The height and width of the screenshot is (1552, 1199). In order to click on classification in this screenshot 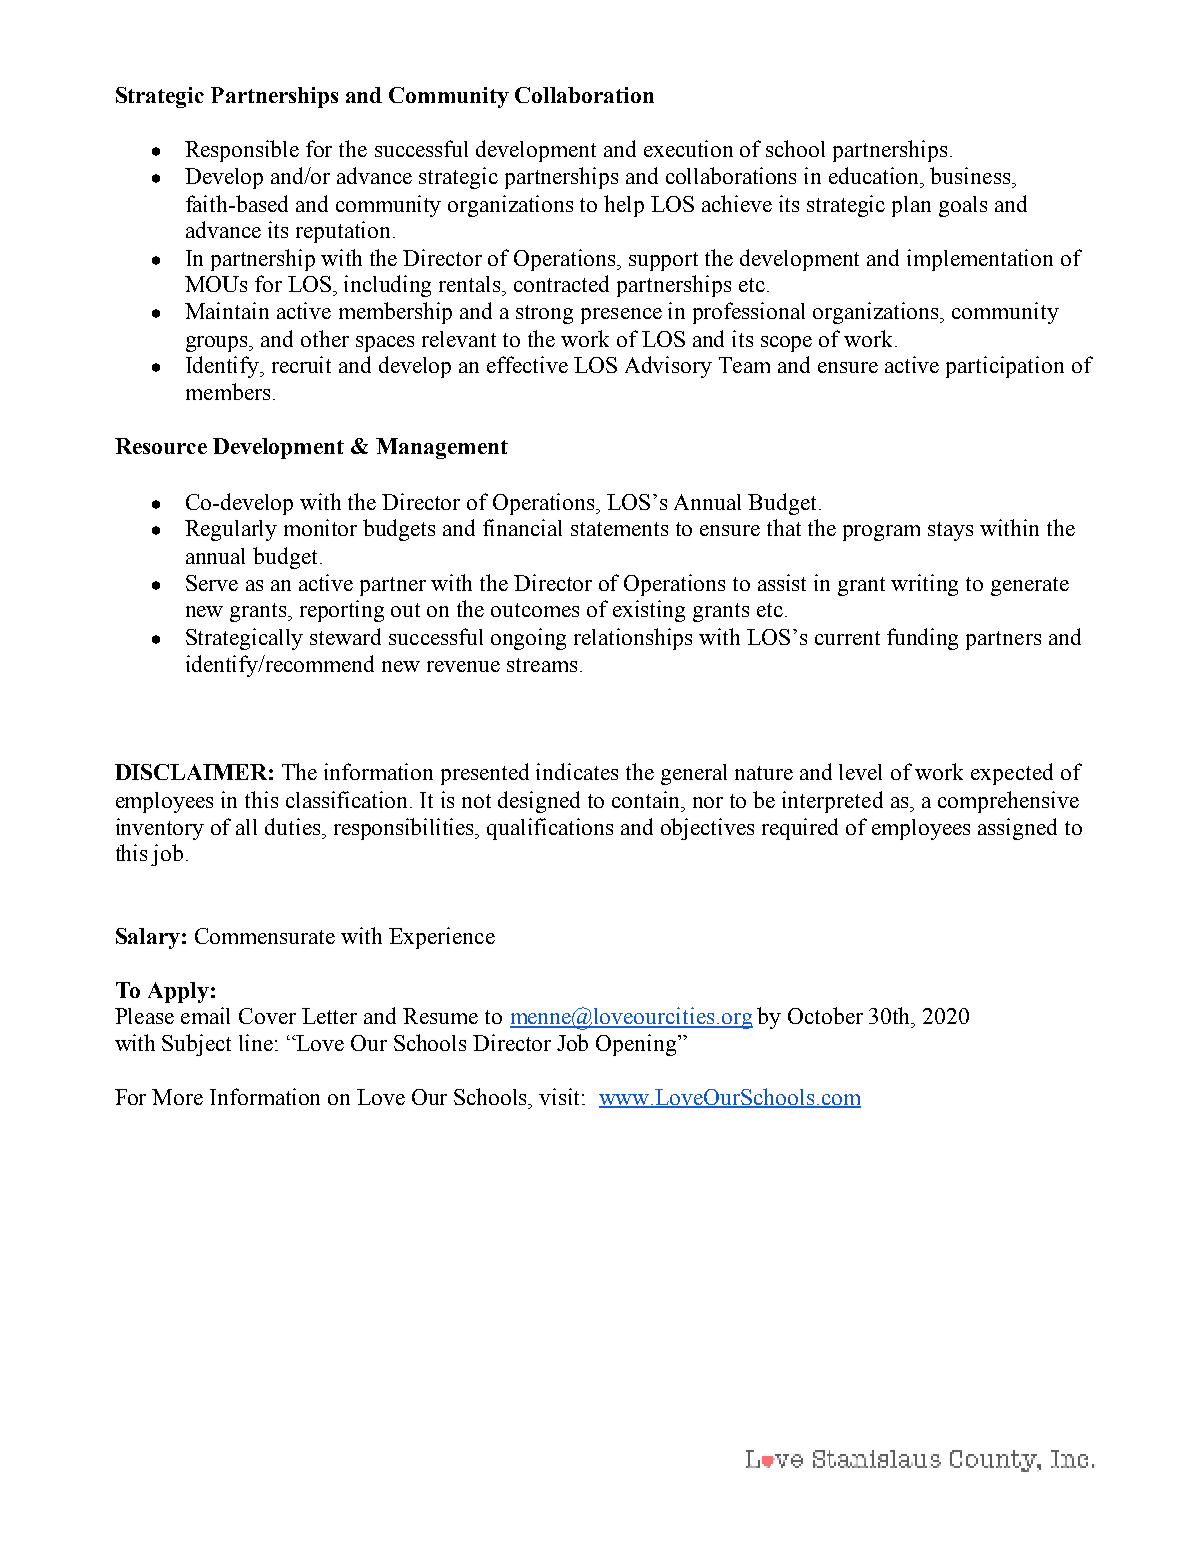, I will do `click(348, 799)`.
